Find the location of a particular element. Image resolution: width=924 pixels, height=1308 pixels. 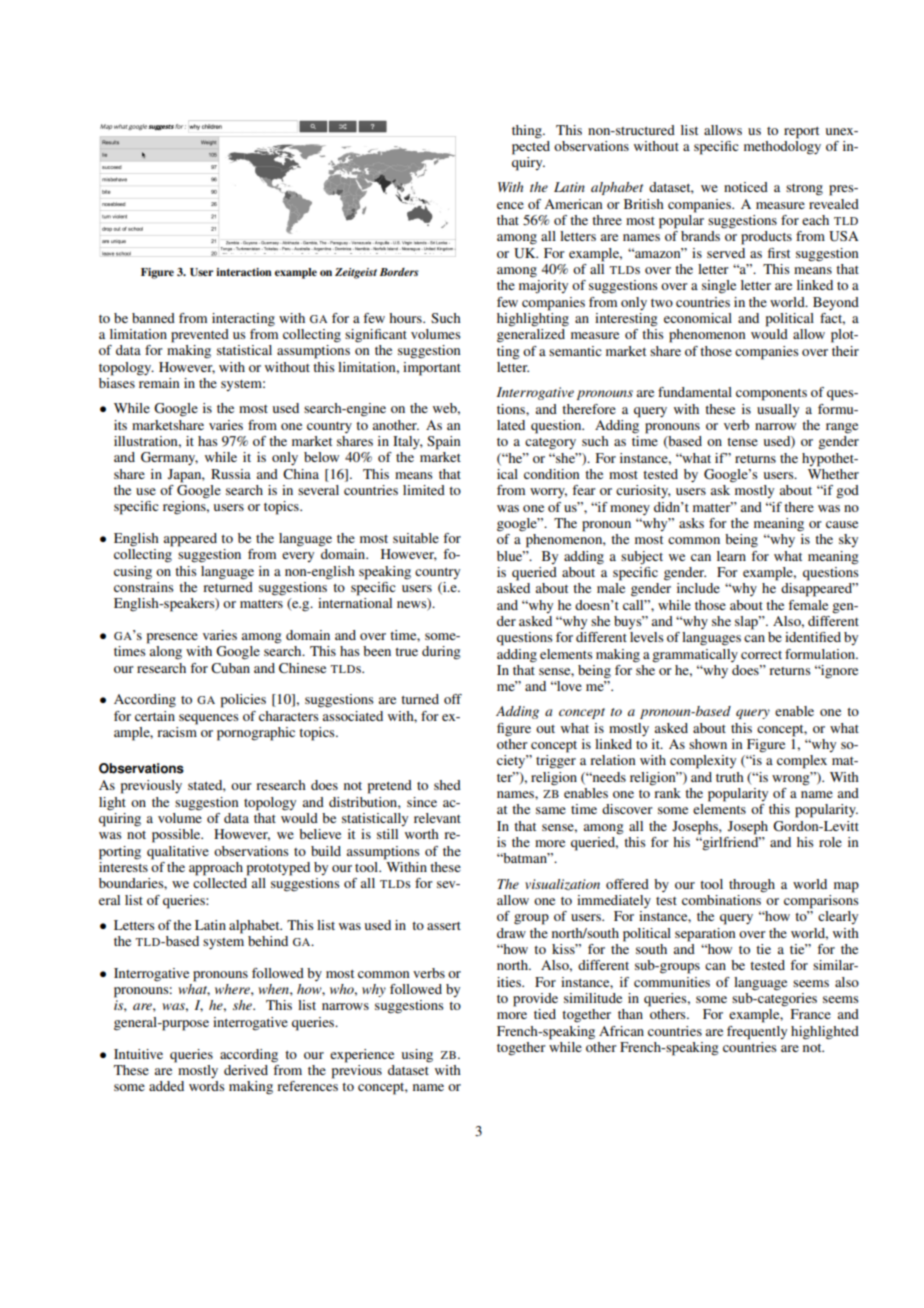

tied is located at coordinates (545, 1014).
